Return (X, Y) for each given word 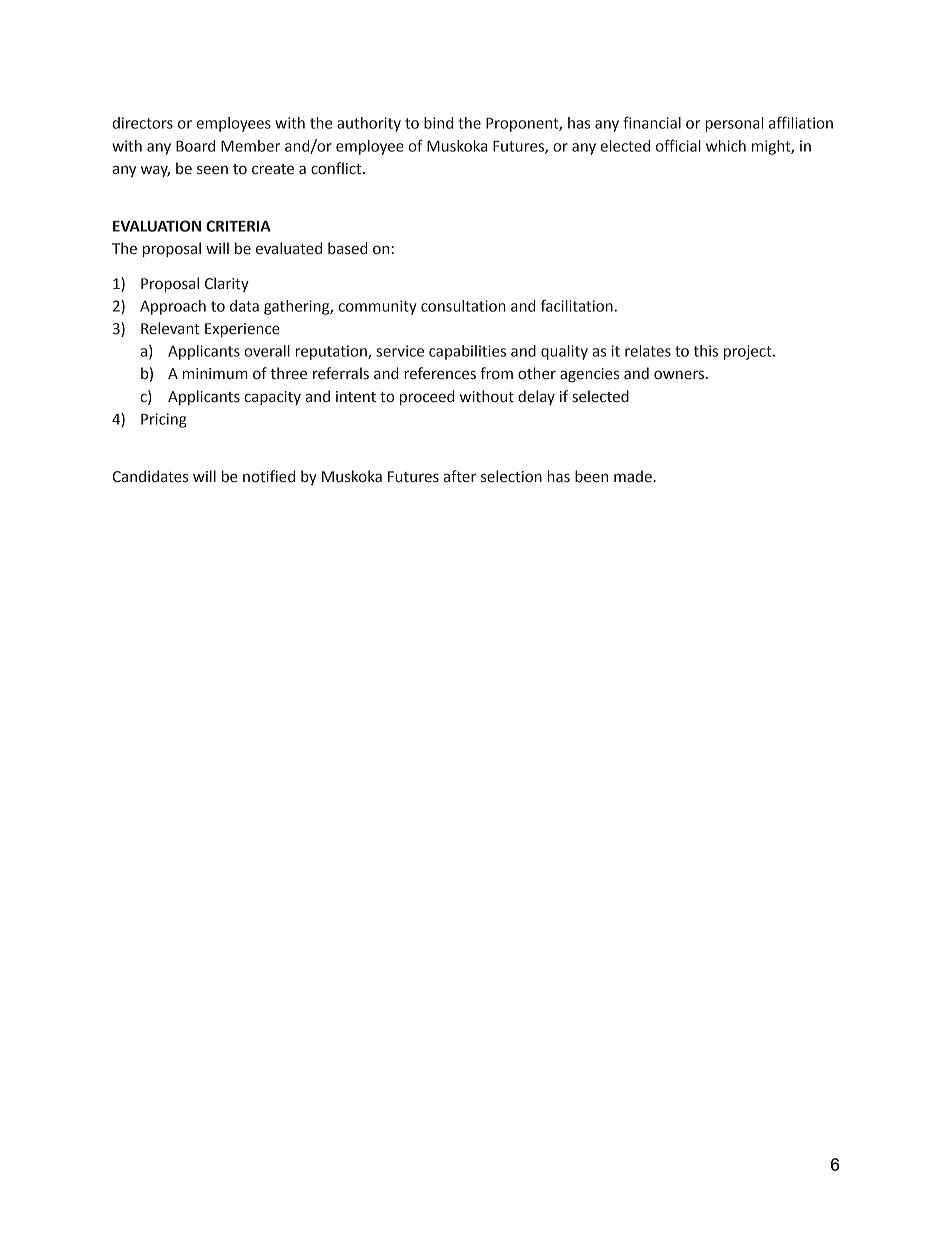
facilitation (577, 305)
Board (195, 146)
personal (734, 124)
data (244, 306)
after (460, 476)
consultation (463, 306)
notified (269, 476)
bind (438, 123)
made (633, 476)
